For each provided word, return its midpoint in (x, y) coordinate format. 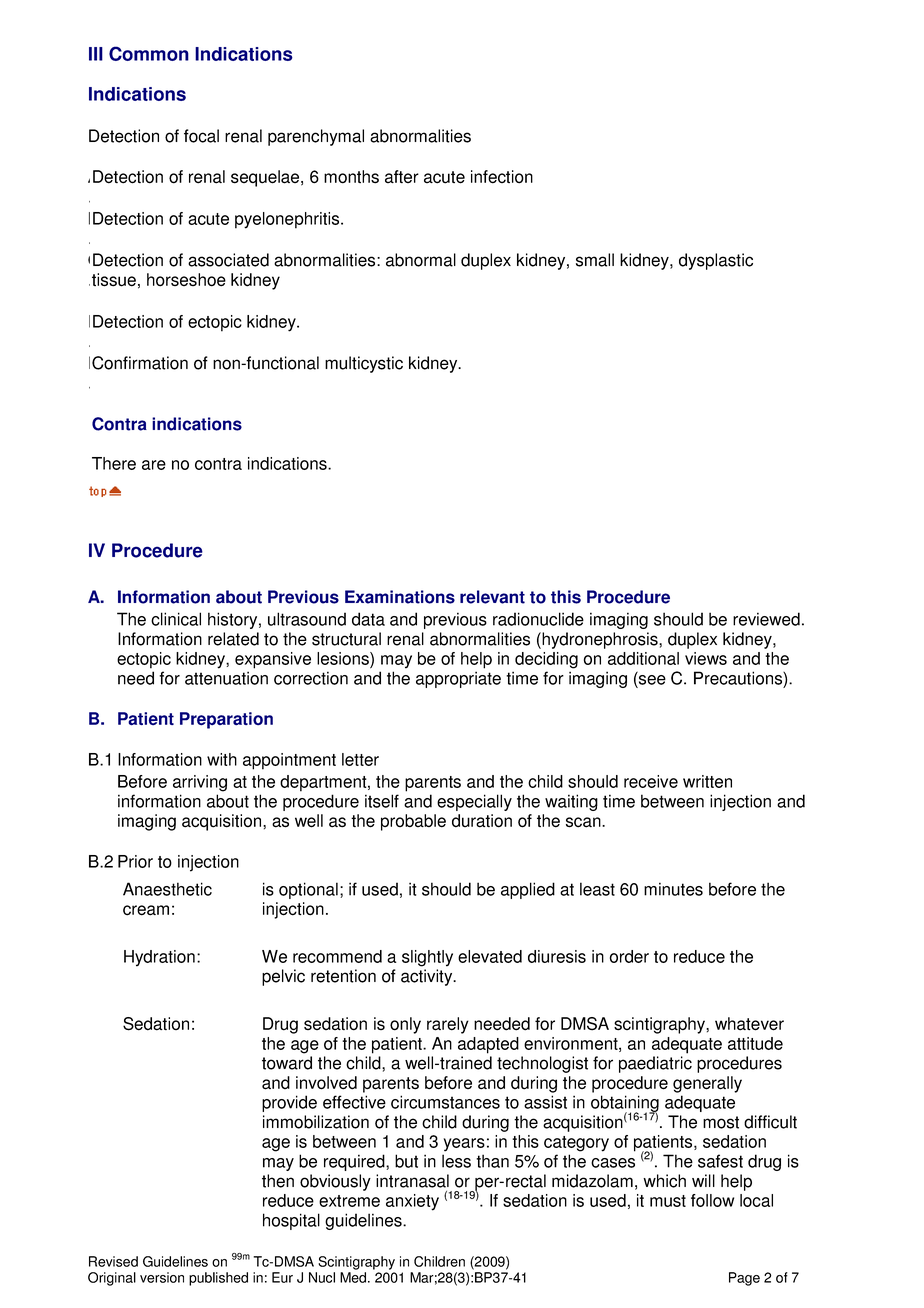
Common (149, 53)
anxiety (412, 1202)
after (402, 176)
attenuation (226, 678)
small (595, 260)
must (668, 1201)
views (706, 658)
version (162, 1277)
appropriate (458, 679)
